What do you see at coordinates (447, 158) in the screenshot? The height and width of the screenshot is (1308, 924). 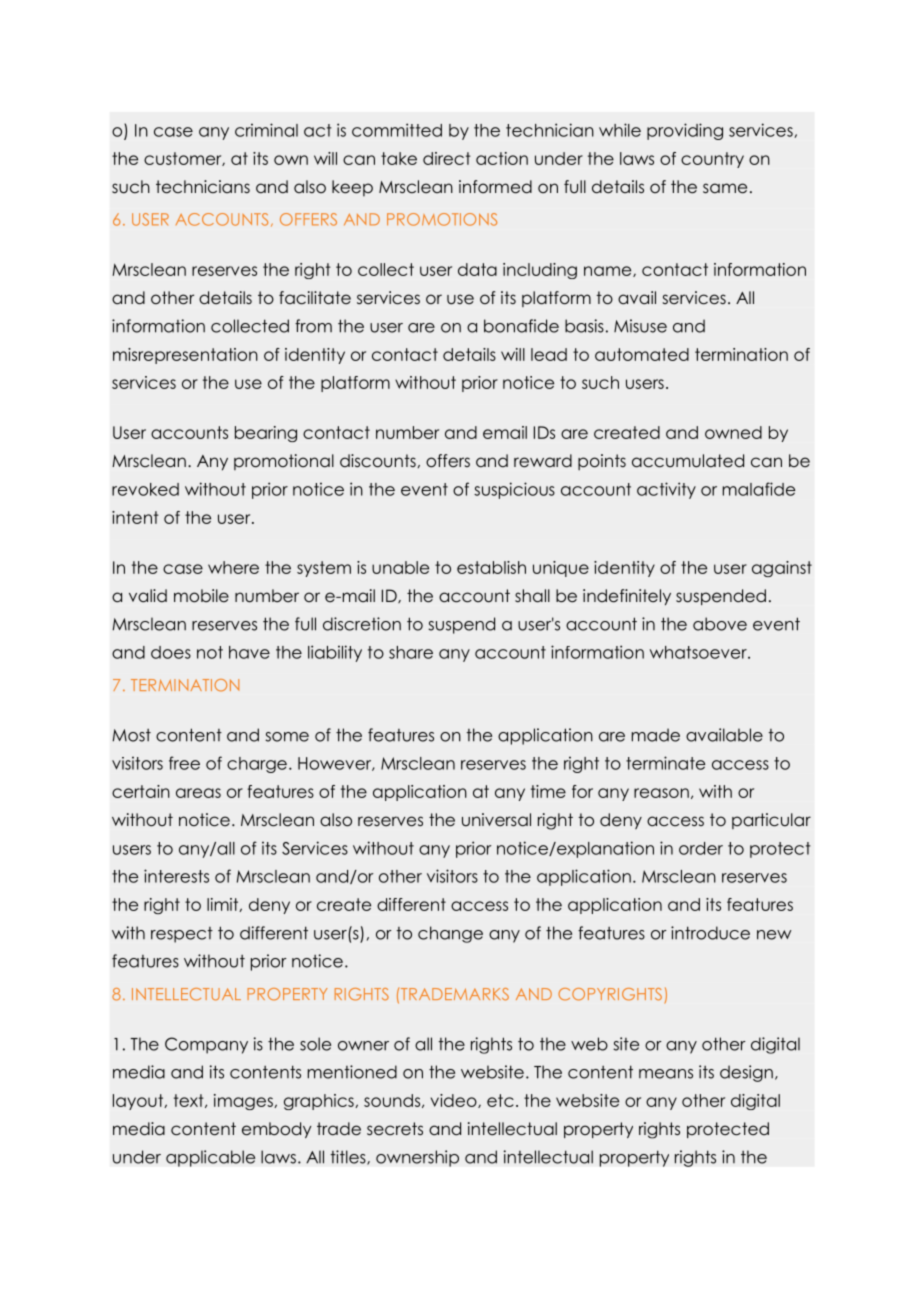 I see `direct` at bounding box center [447, 158].
